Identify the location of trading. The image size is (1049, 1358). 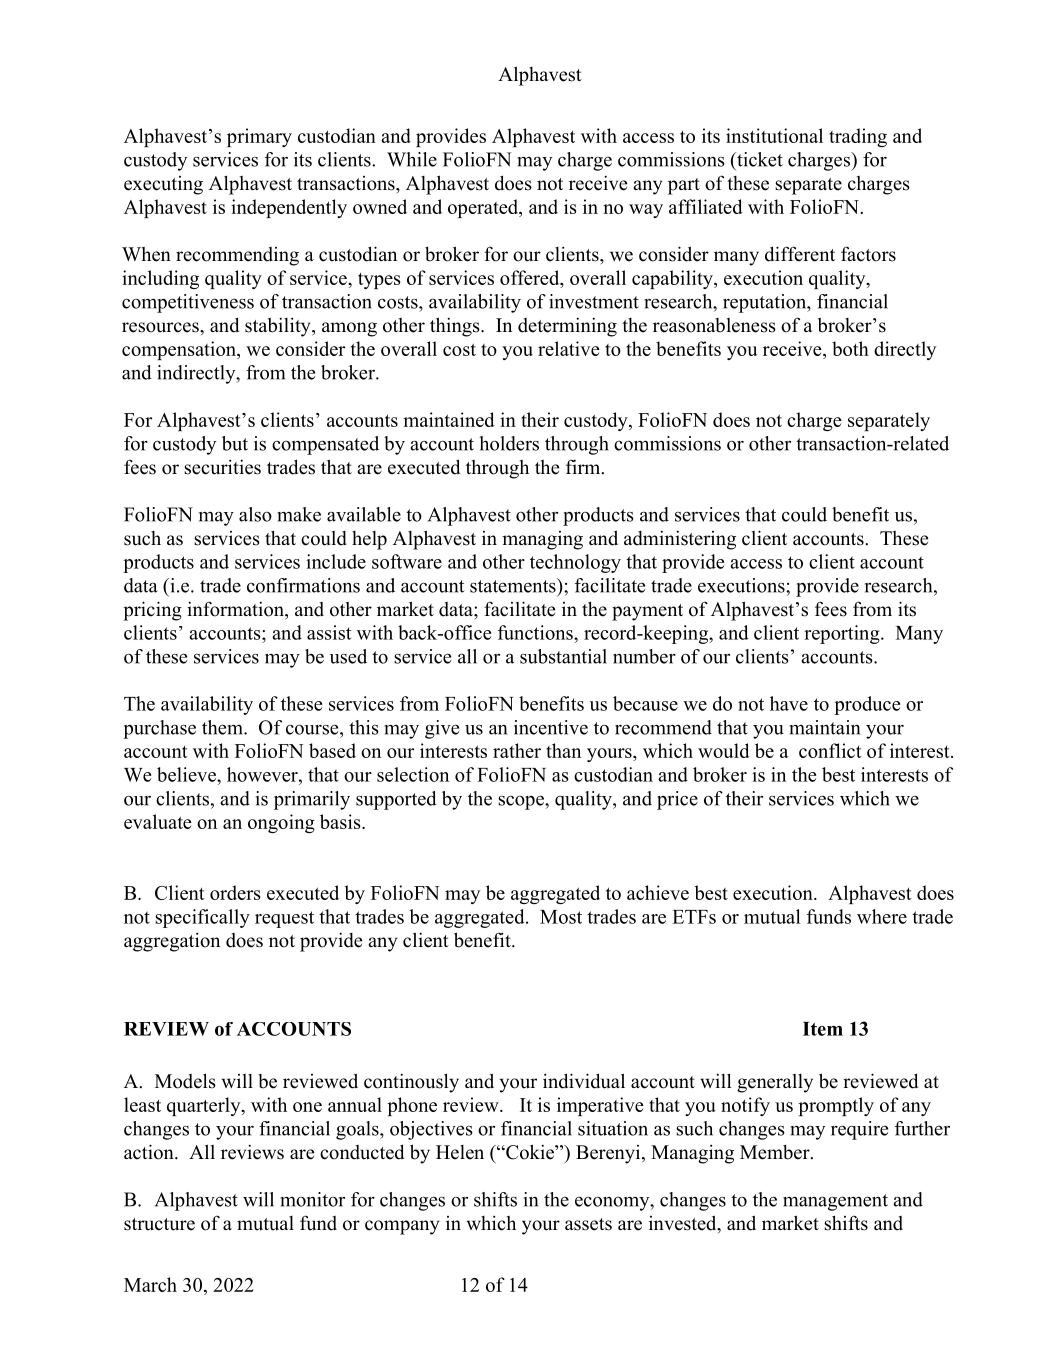
(858, 137).
